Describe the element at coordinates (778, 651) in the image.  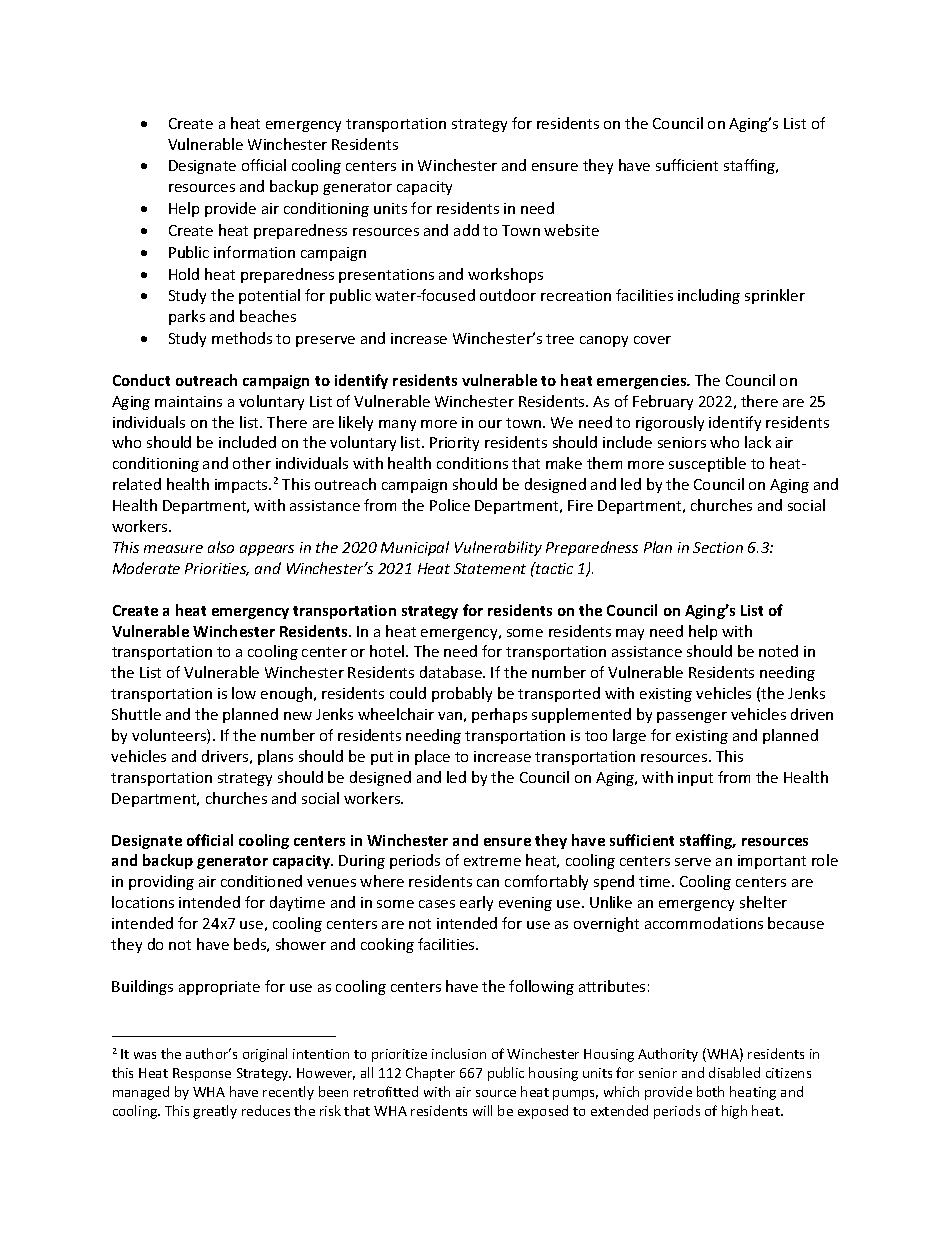
I see `noted` at that location.
